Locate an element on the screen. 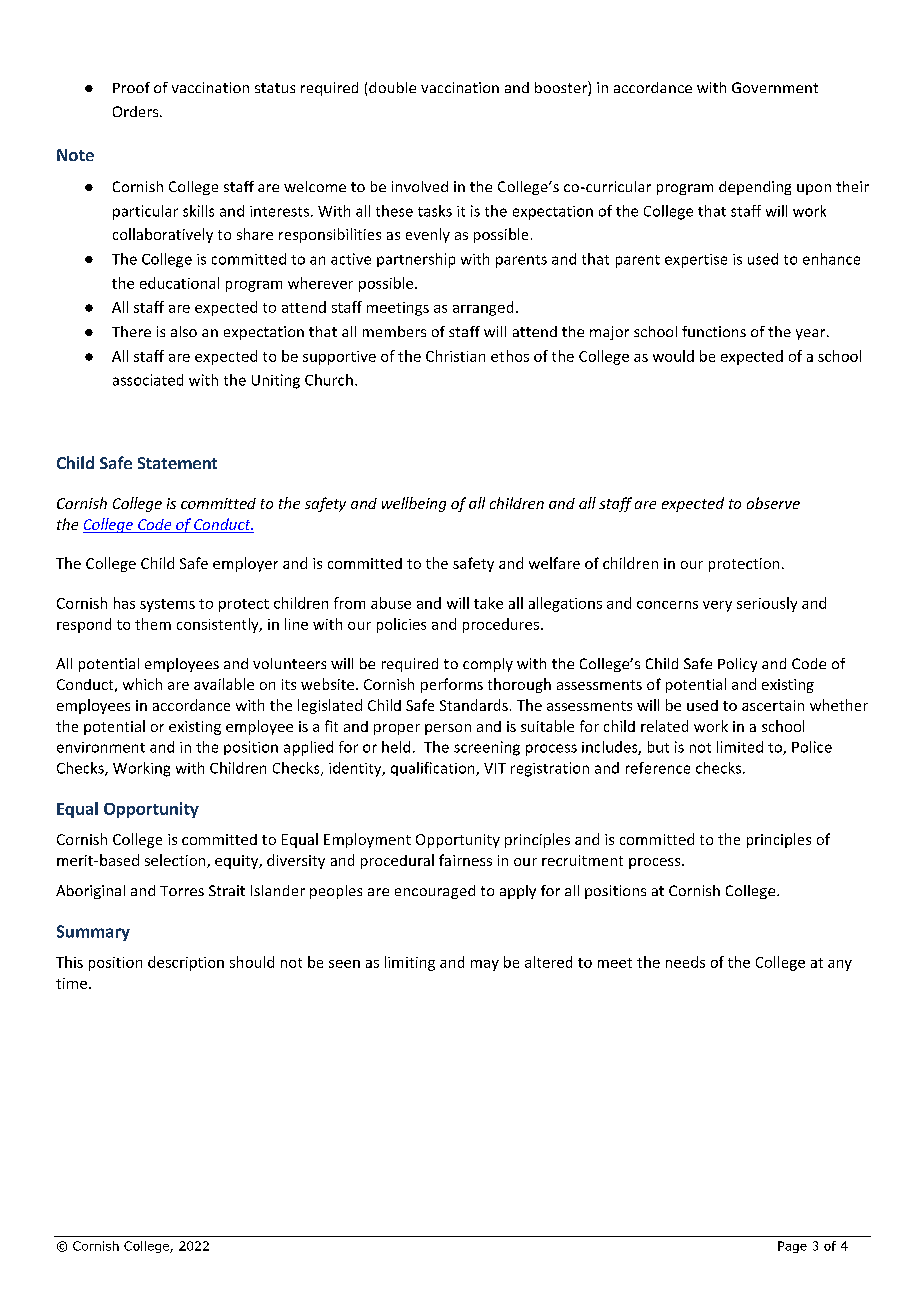  time is located at coordinates (71, 983).
